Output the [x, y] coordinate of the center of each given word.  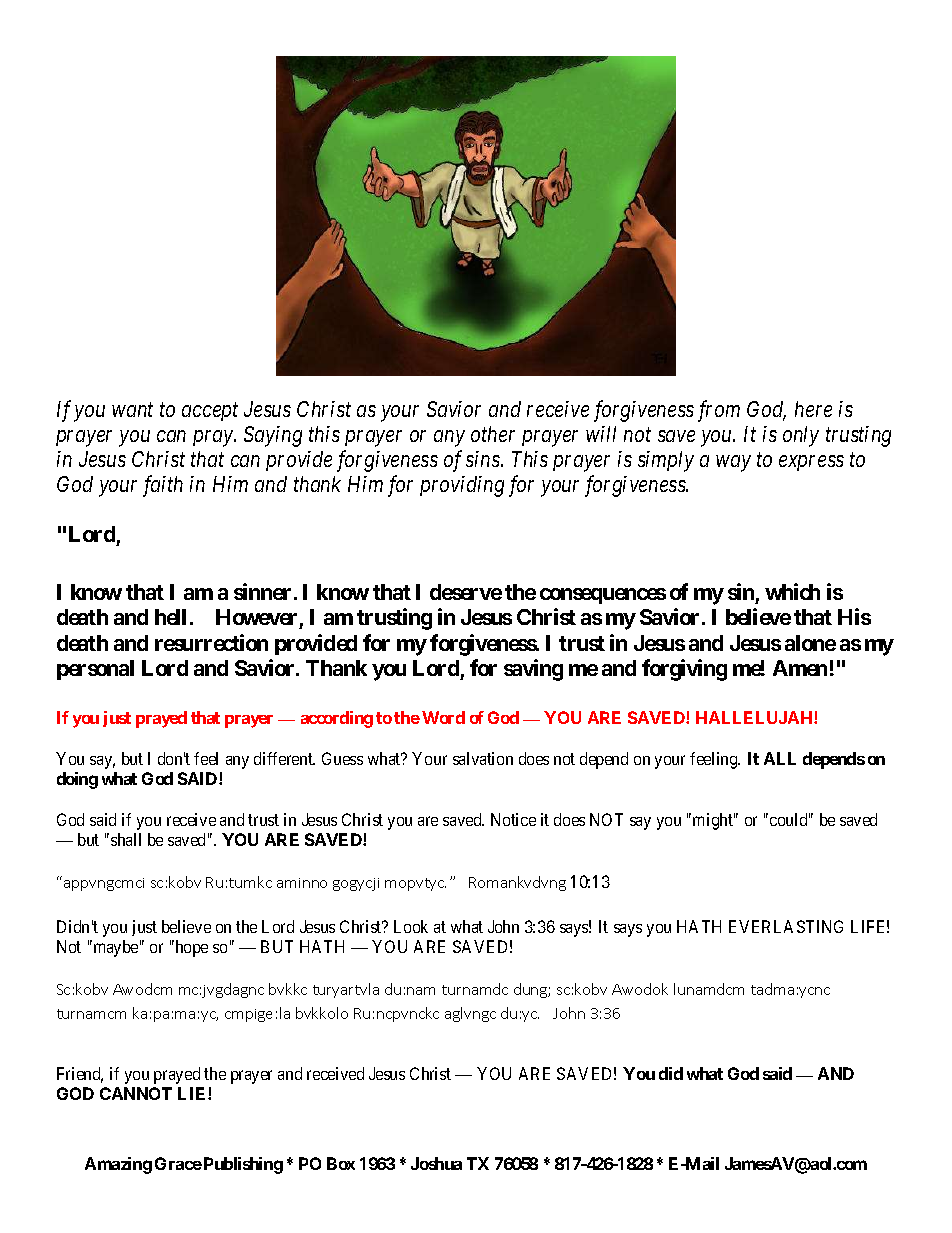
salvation [483, 758]
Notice [513, 819]
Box [341, 1163]
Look [411, 926]
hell [170, 617]
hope [190, 948]
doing [77, 780]
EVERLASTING [786, 926]
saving [533, 670]
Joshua [436, 1163]
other [493, 434]
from [719, 411]
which [792, 591]
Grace [178, 1163]
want [132, 410]
